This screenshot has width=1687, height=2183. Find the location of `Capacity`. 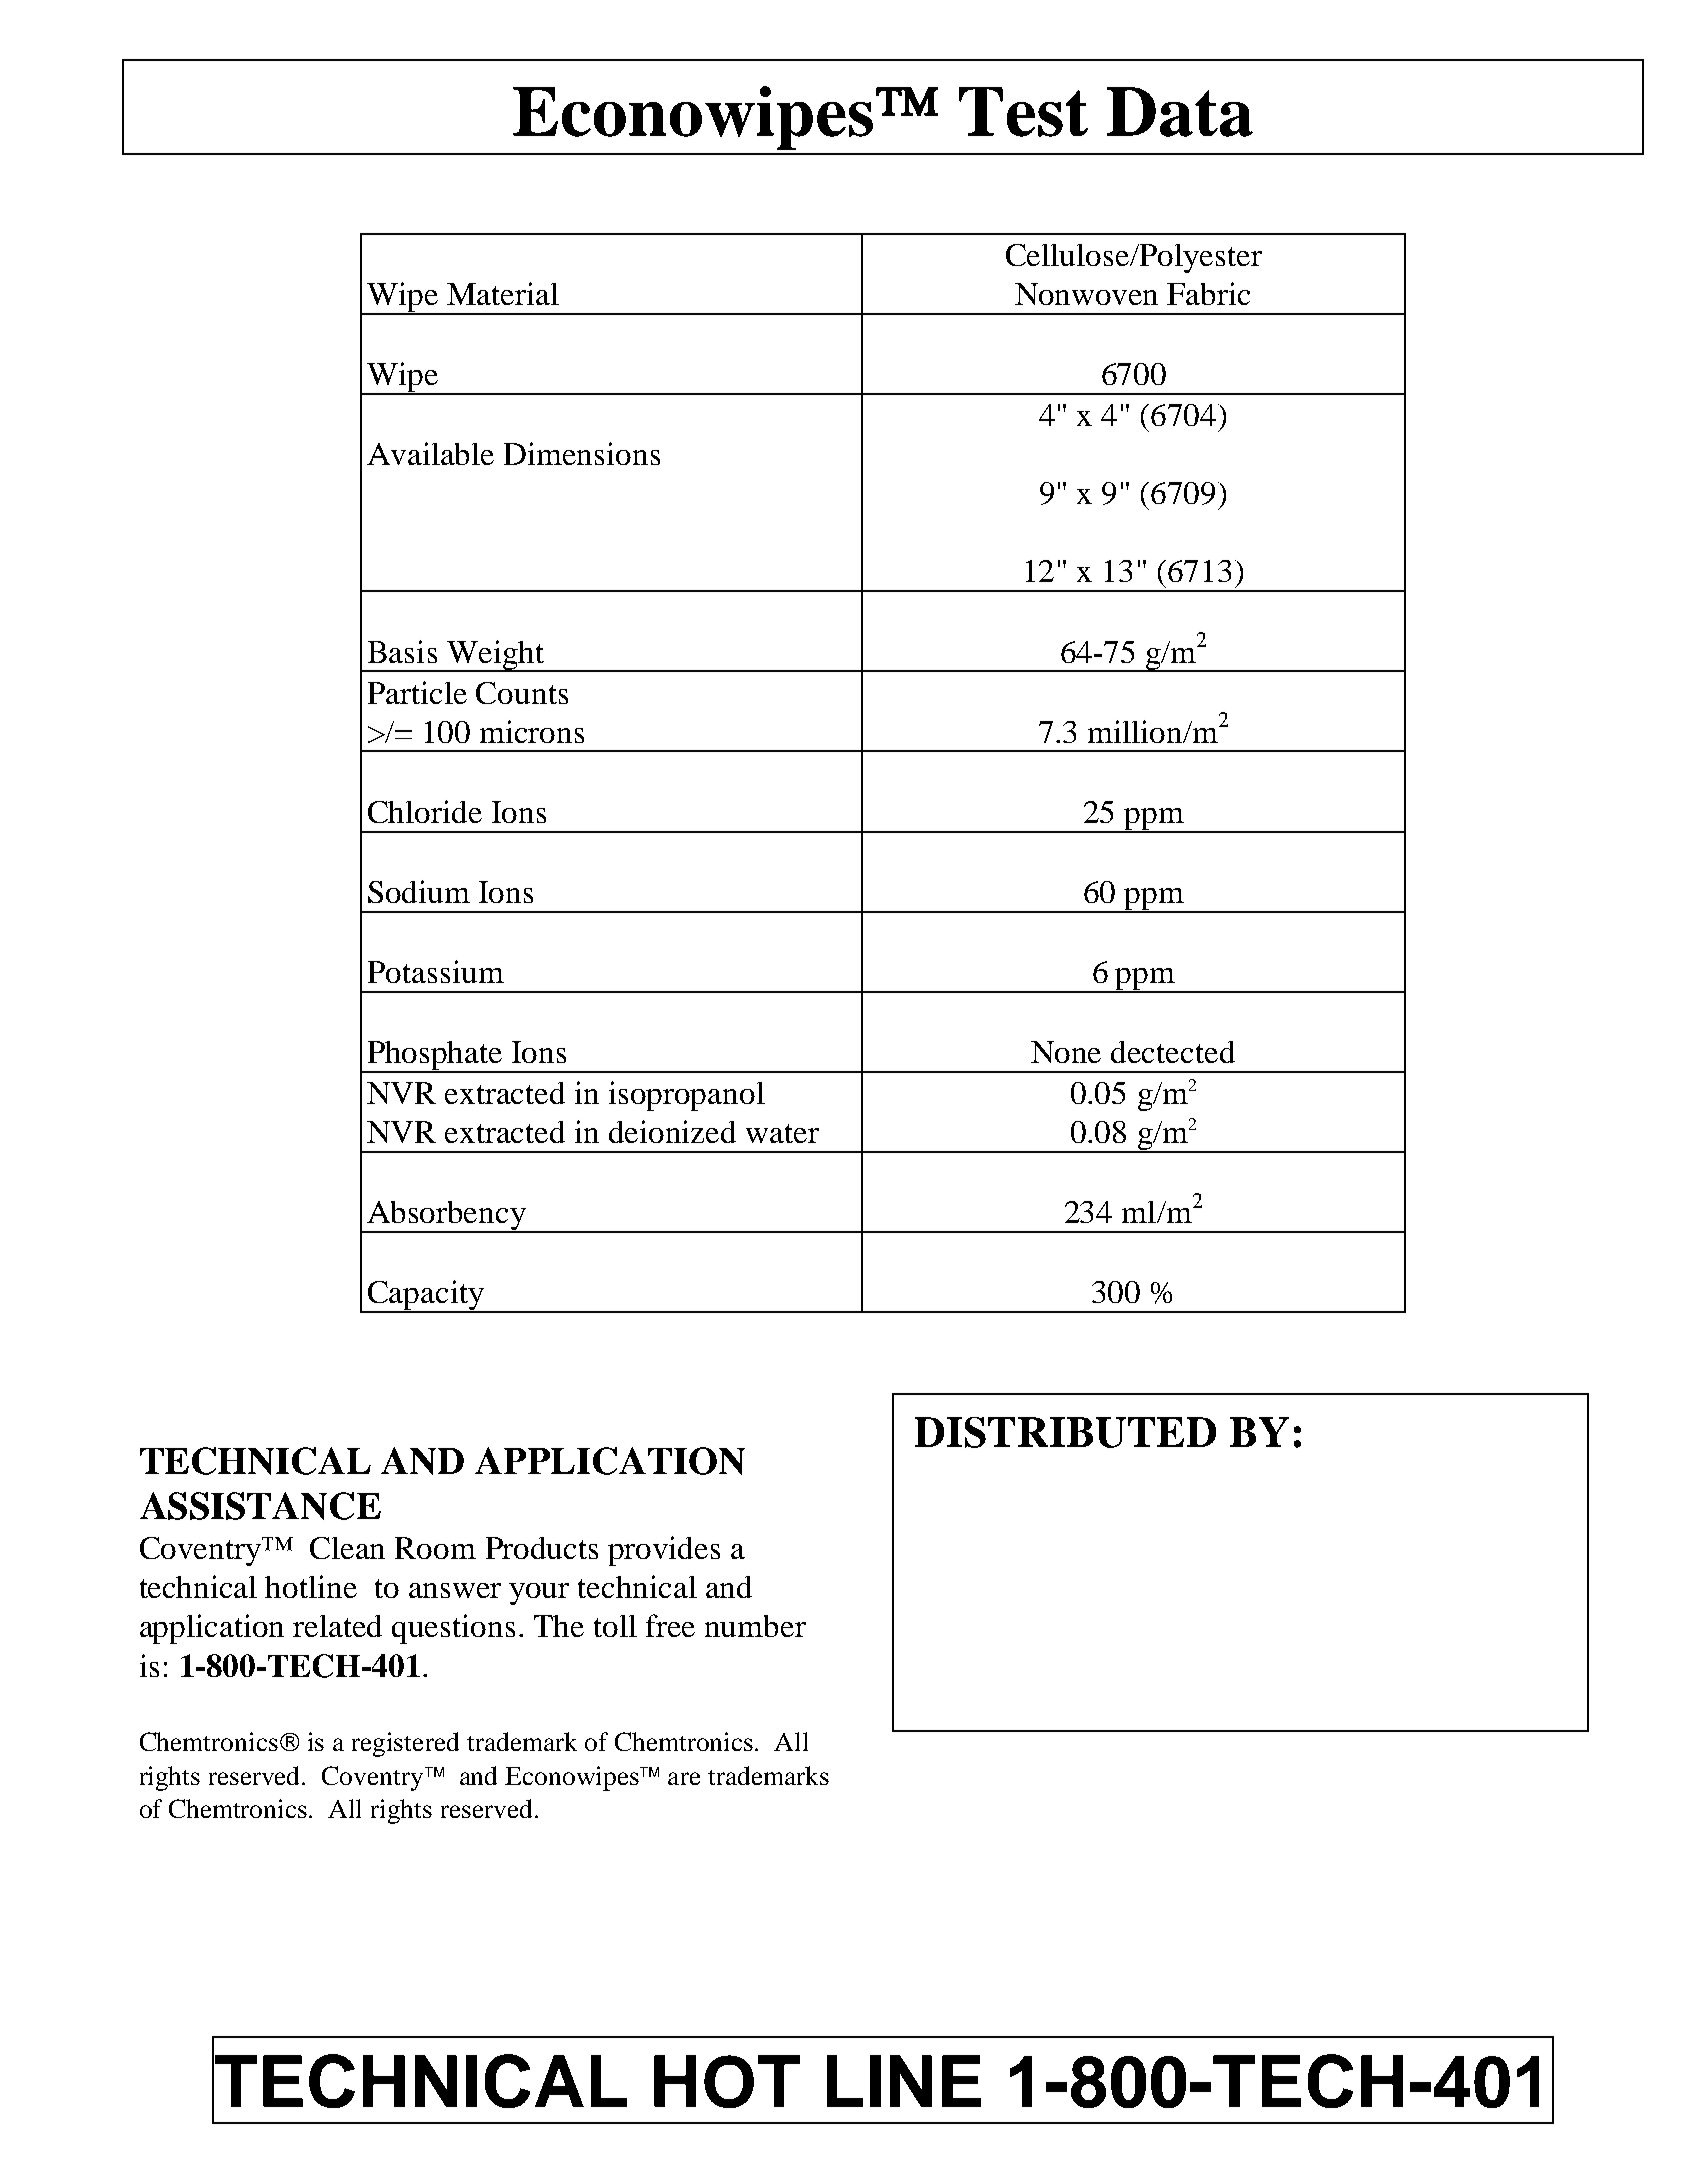

Capacity is located at coordinates (426, 1296).
